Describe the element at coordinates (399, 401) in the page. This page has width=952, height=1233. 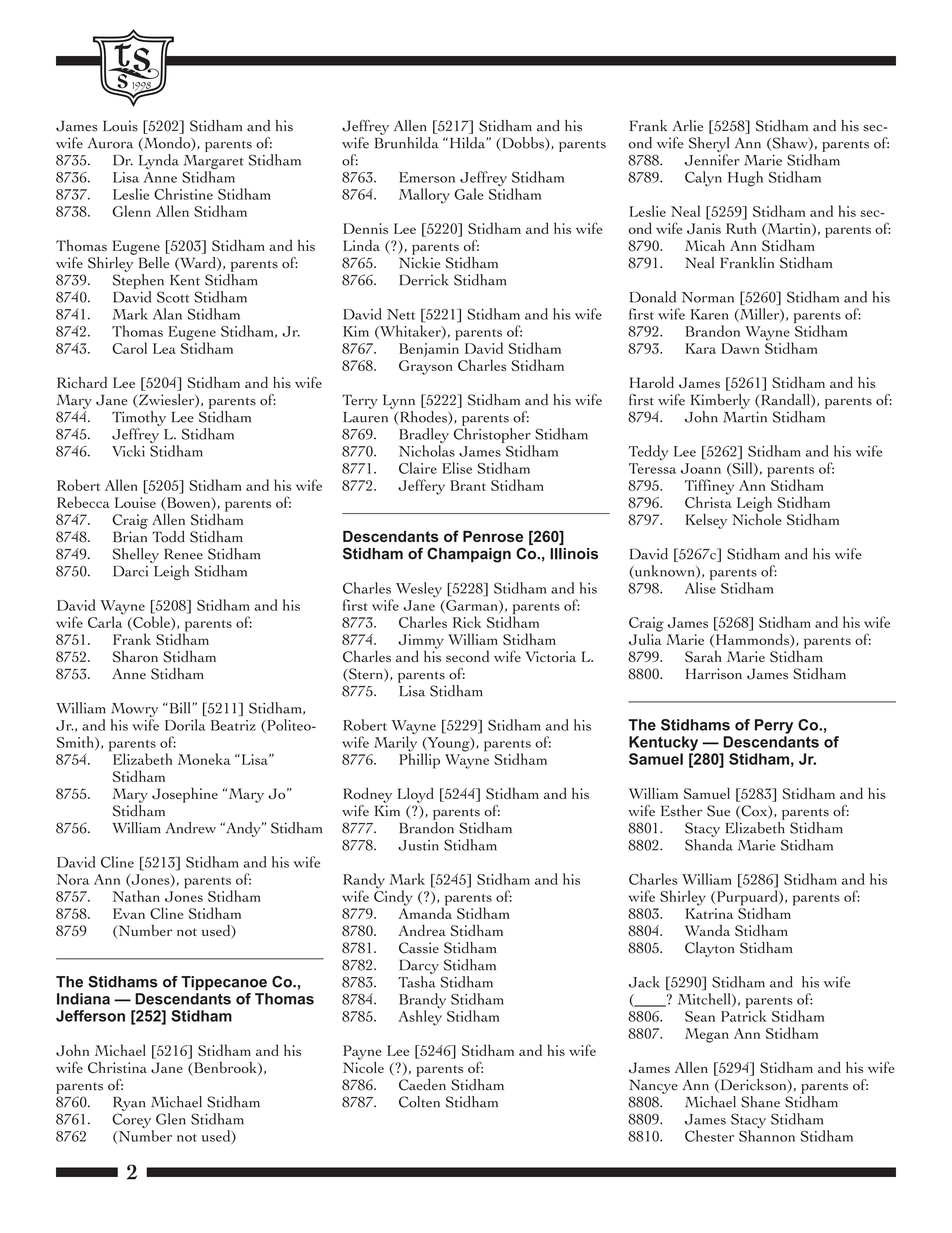
I see `Lynn` at that location.
